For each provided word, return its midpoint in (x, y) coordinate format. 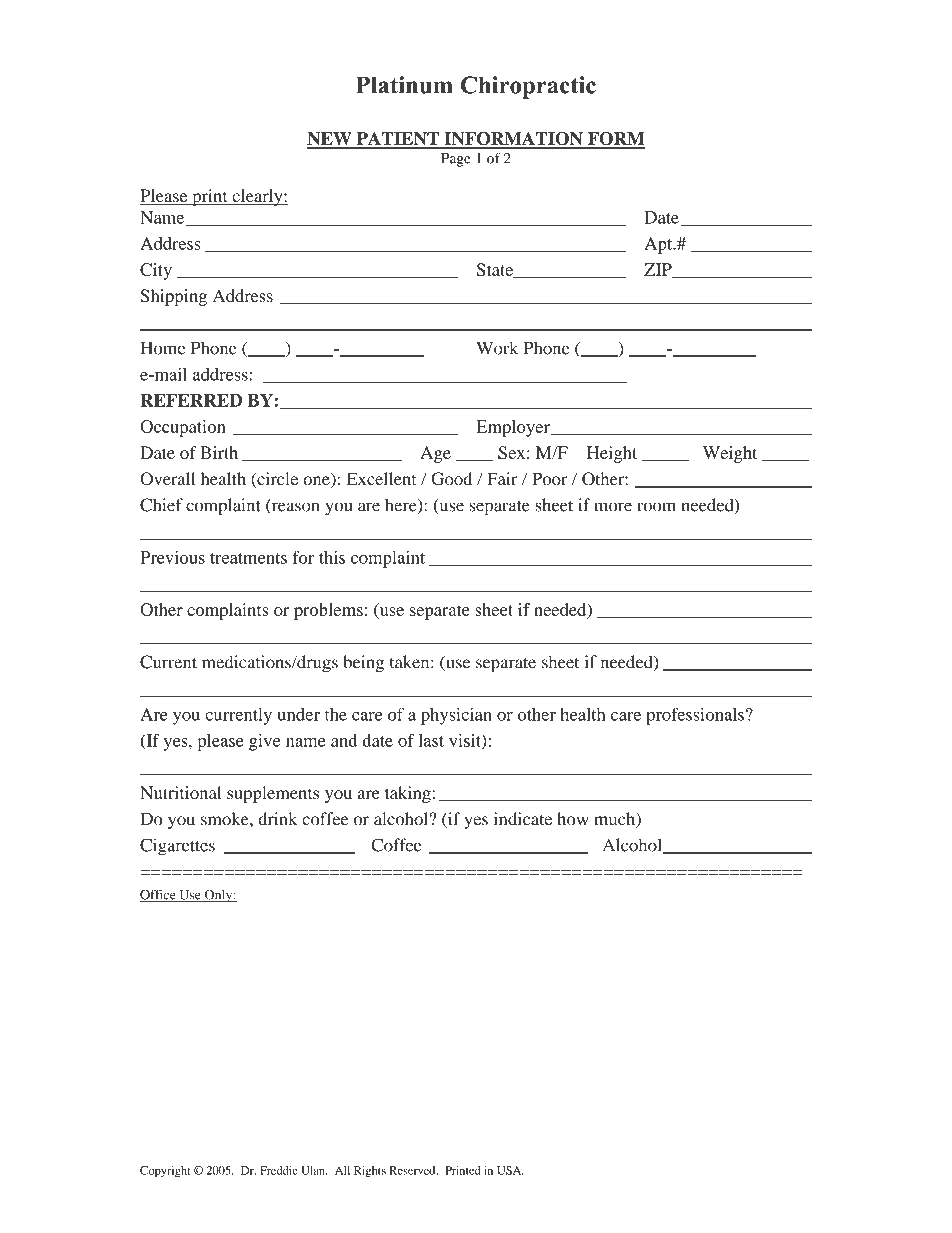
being (363, 664)
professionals (695, 716)
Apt (659, 245)
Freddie (279, 1170)
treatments (248, 558)
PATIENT (397, 140)
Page (456, 160)
